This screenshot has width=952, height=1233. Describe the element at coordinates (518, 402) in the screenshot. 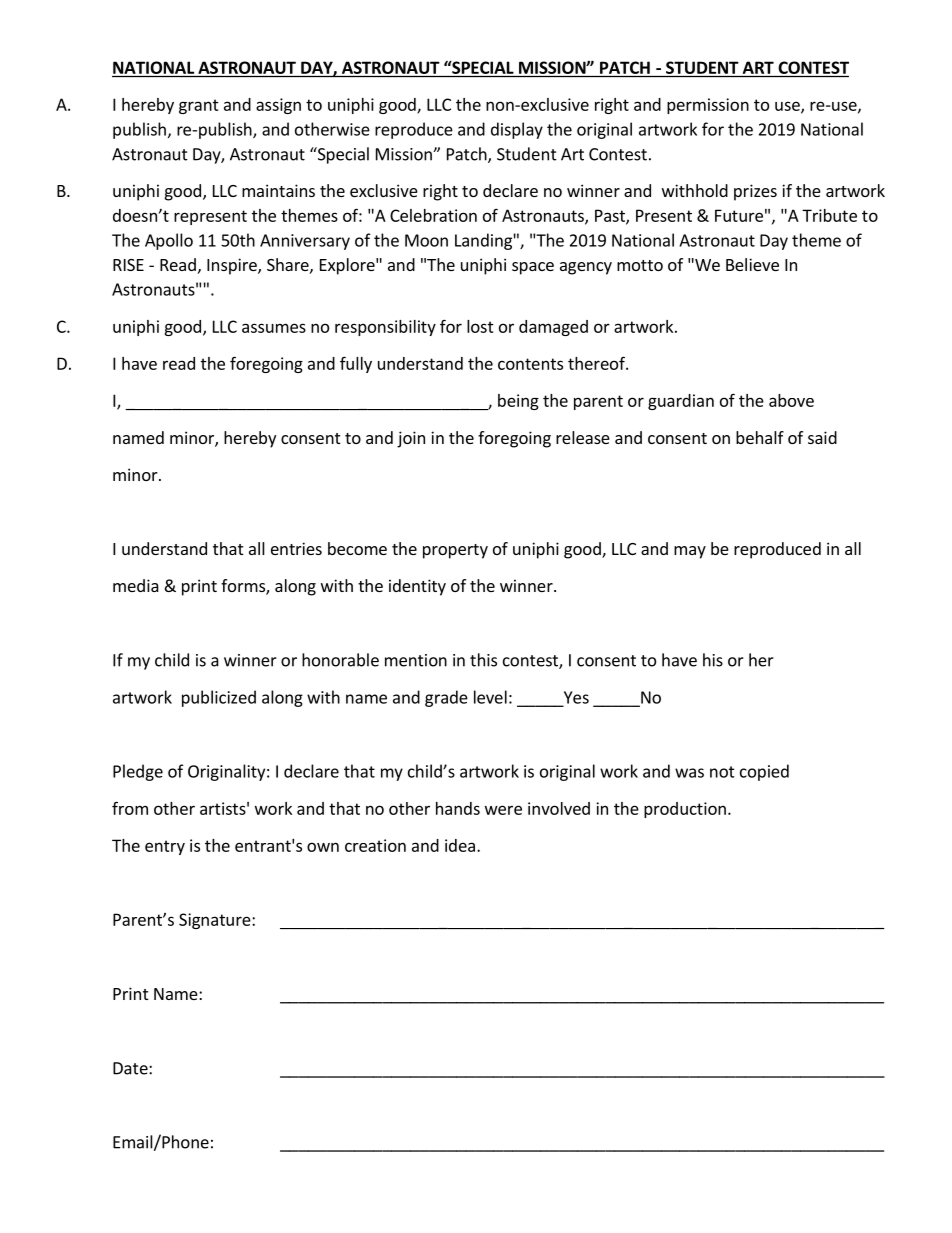

I see `being` at that location.
